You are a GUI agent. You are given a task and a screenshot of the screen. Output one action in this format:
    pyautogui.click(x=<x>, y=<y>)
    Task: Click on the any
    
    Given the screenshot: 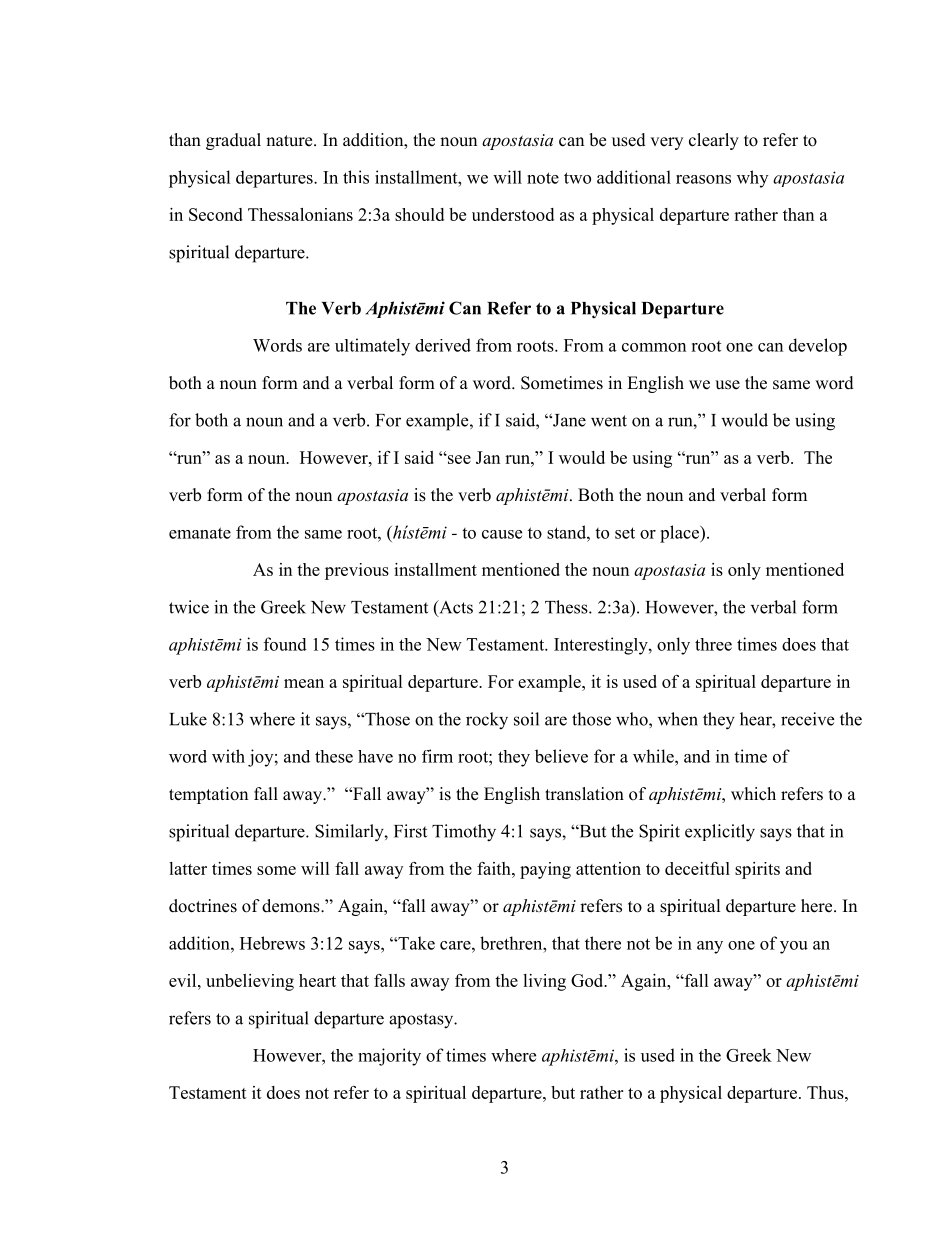 What is the action you would take?
    pyautogui.click(x=710, y=947)
